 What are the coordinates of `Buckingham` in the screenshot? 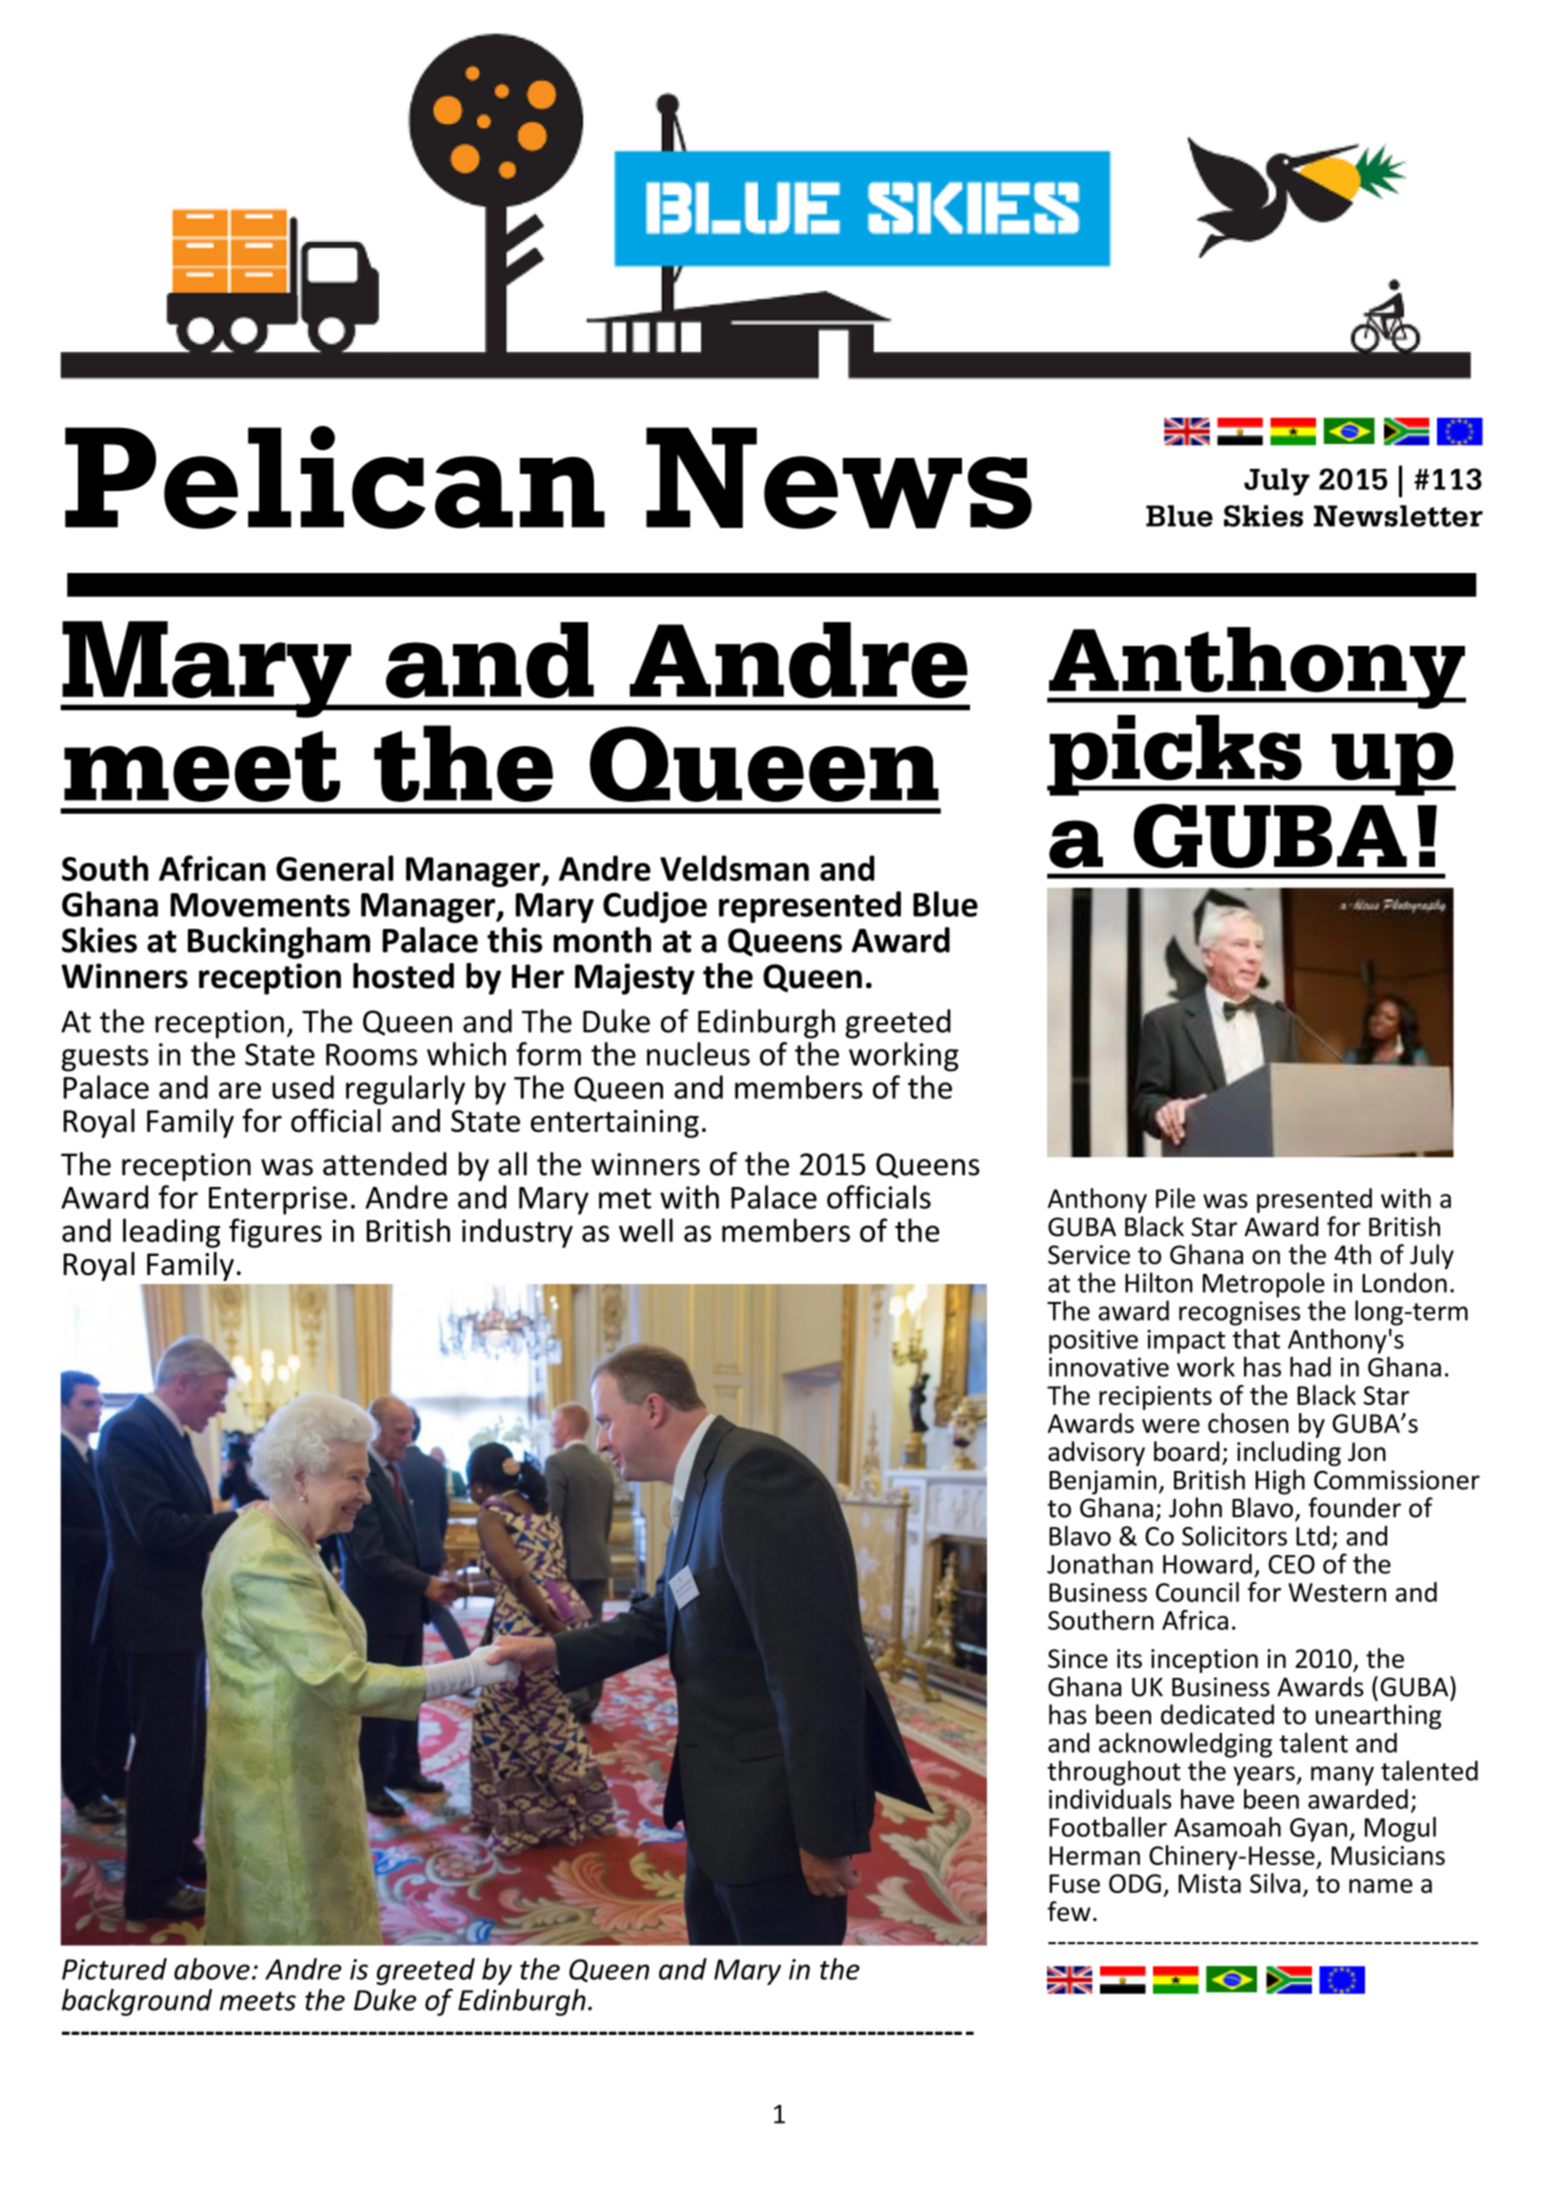 It's located at (279, 943).
